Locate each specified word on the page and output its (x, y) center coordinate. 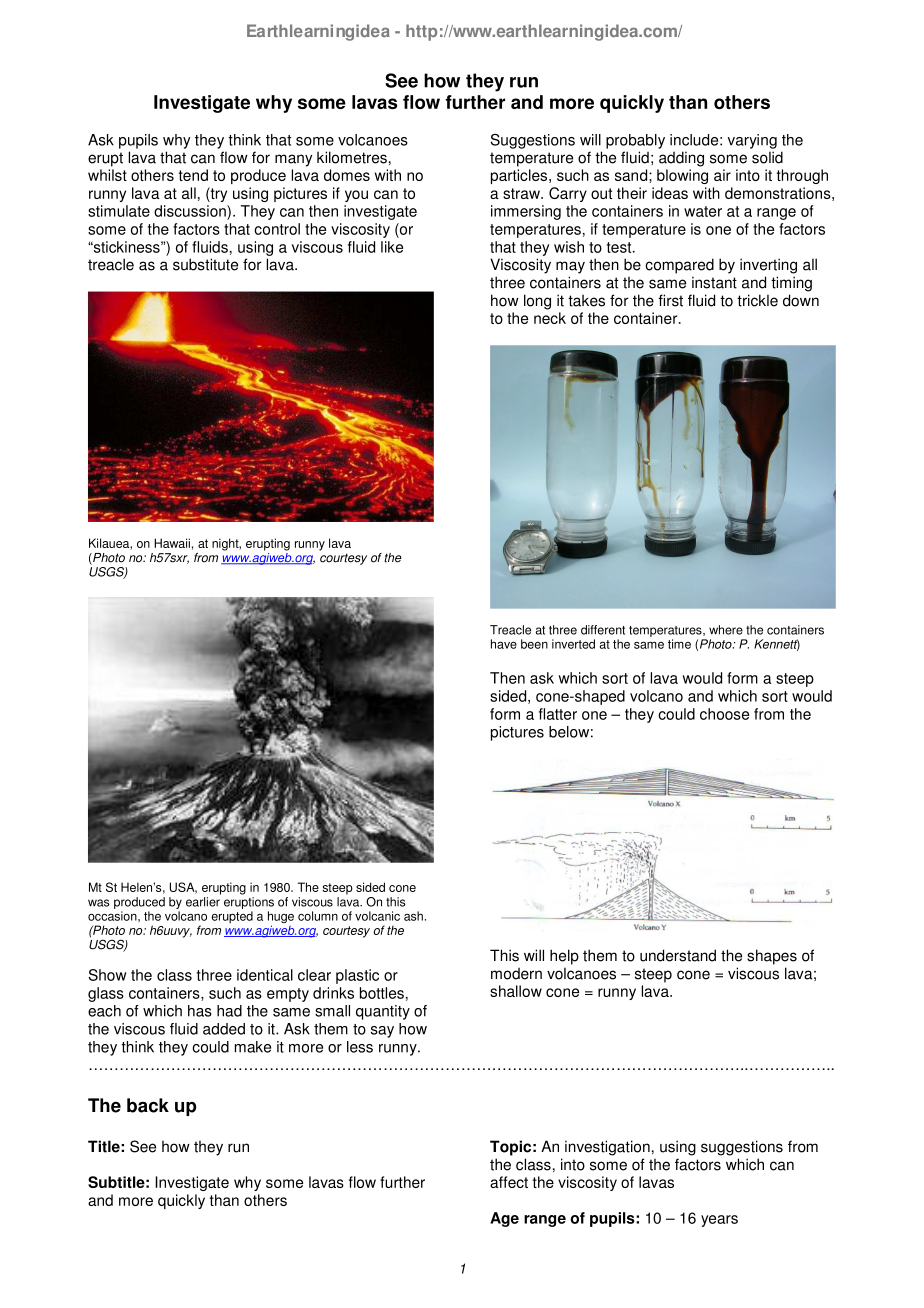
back (148, 1105)
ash (413, 916)
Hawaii (172, 543)
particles (520, 176)
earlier (203, 900)
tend (193, 175)
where (726, 630)
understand (678, 955)
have (504, 644)
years (719, 1221)
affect (509, 1182)
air (722, 175)
